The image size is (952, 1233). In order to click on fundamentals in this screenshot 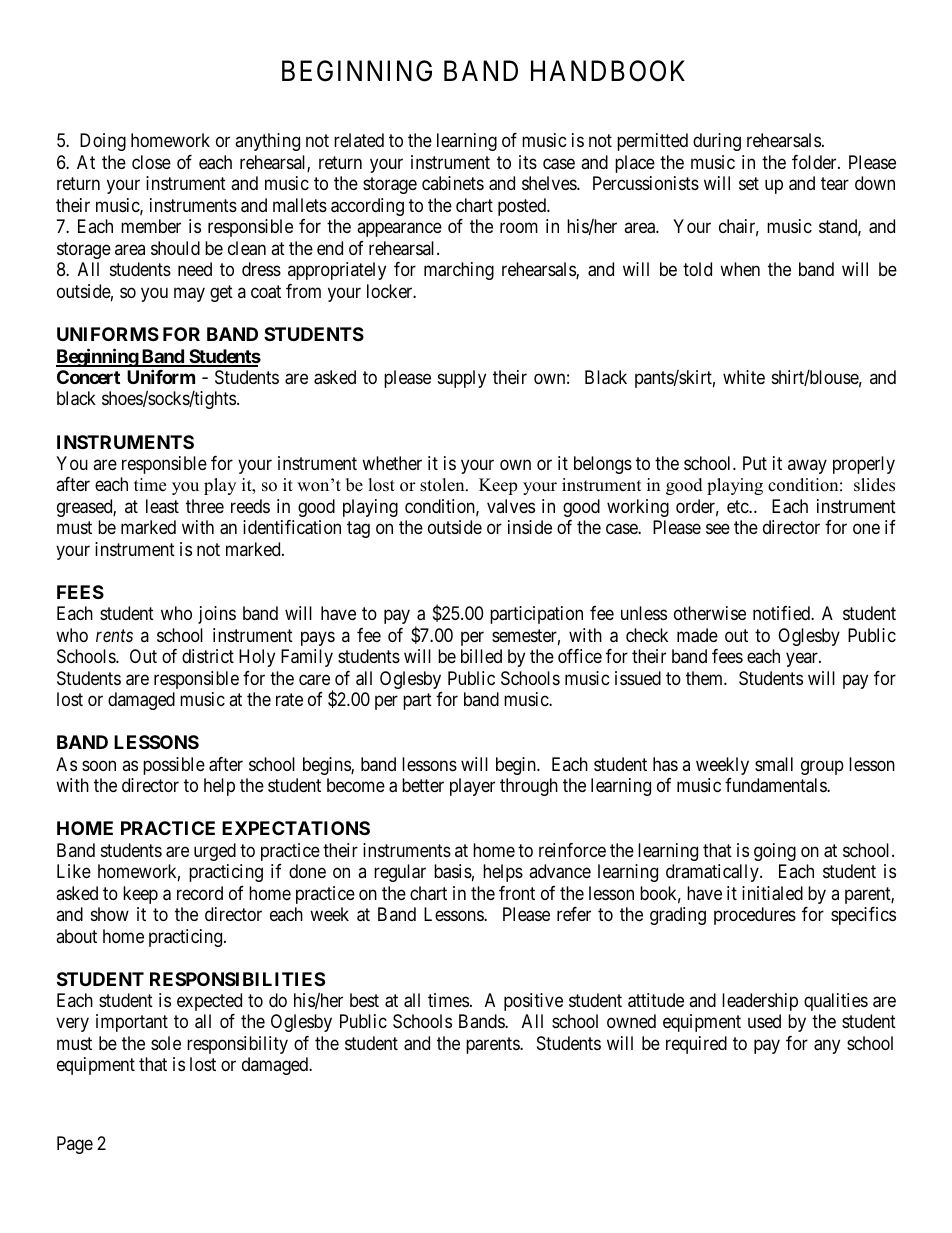, I will do `click(776, 785)`.
